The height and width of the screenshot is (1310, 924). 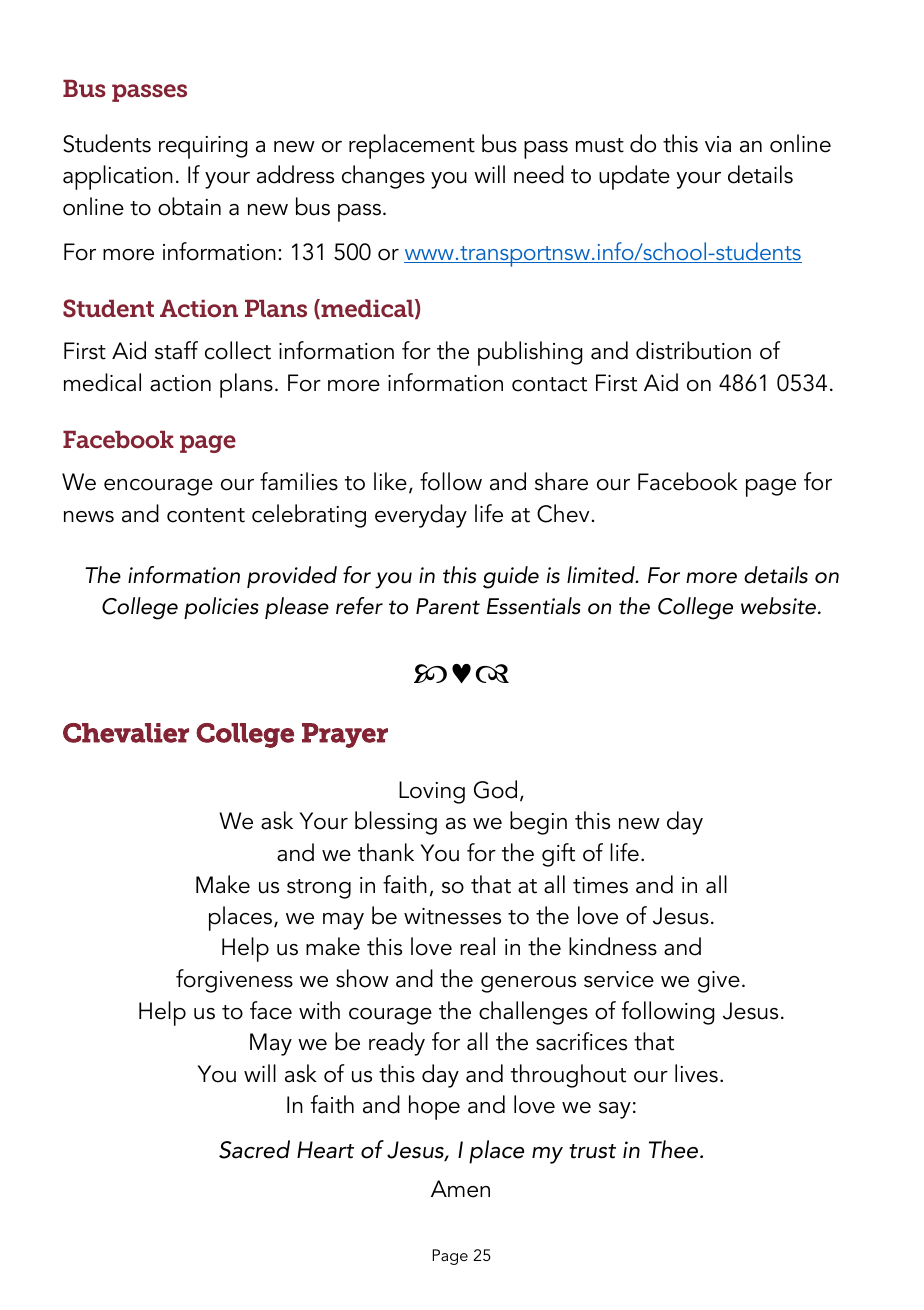 I want to click on Amen, so click(x=460, y=1189).
